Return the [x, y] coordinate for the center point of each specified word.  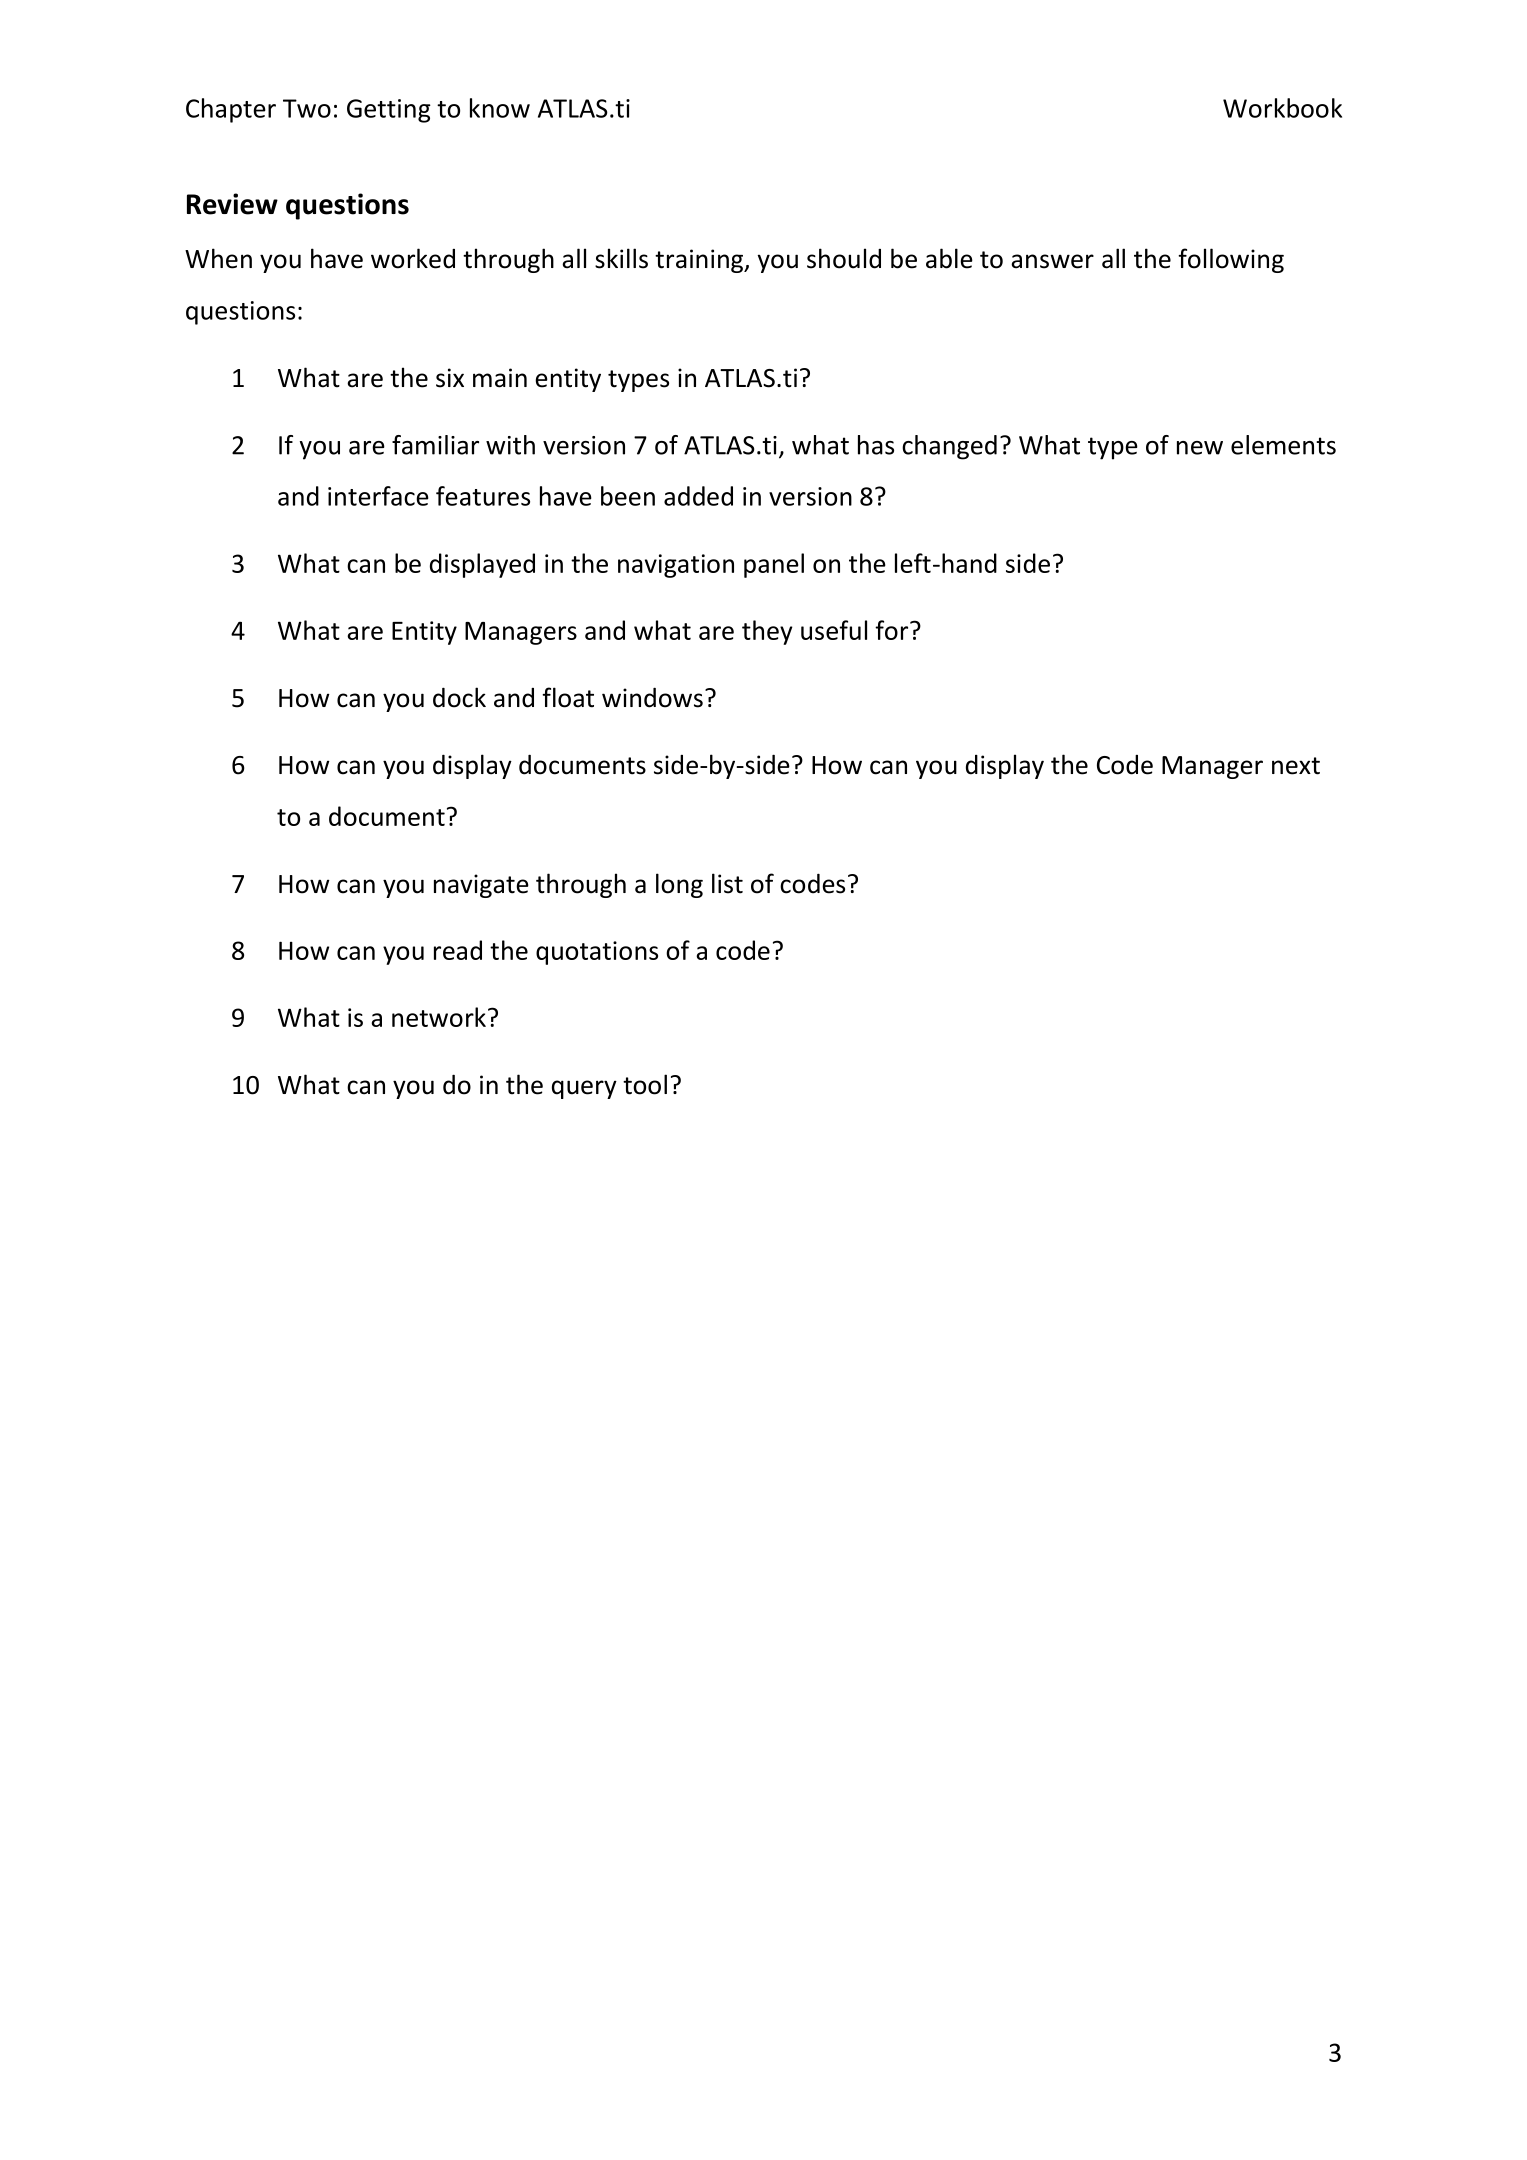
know [500, 108]
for [893, 630]
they [767, 632]
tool [645, 1084]
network [439, 1017]
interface [378, 496]
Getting [389, 111]
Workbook [1282, 108]
